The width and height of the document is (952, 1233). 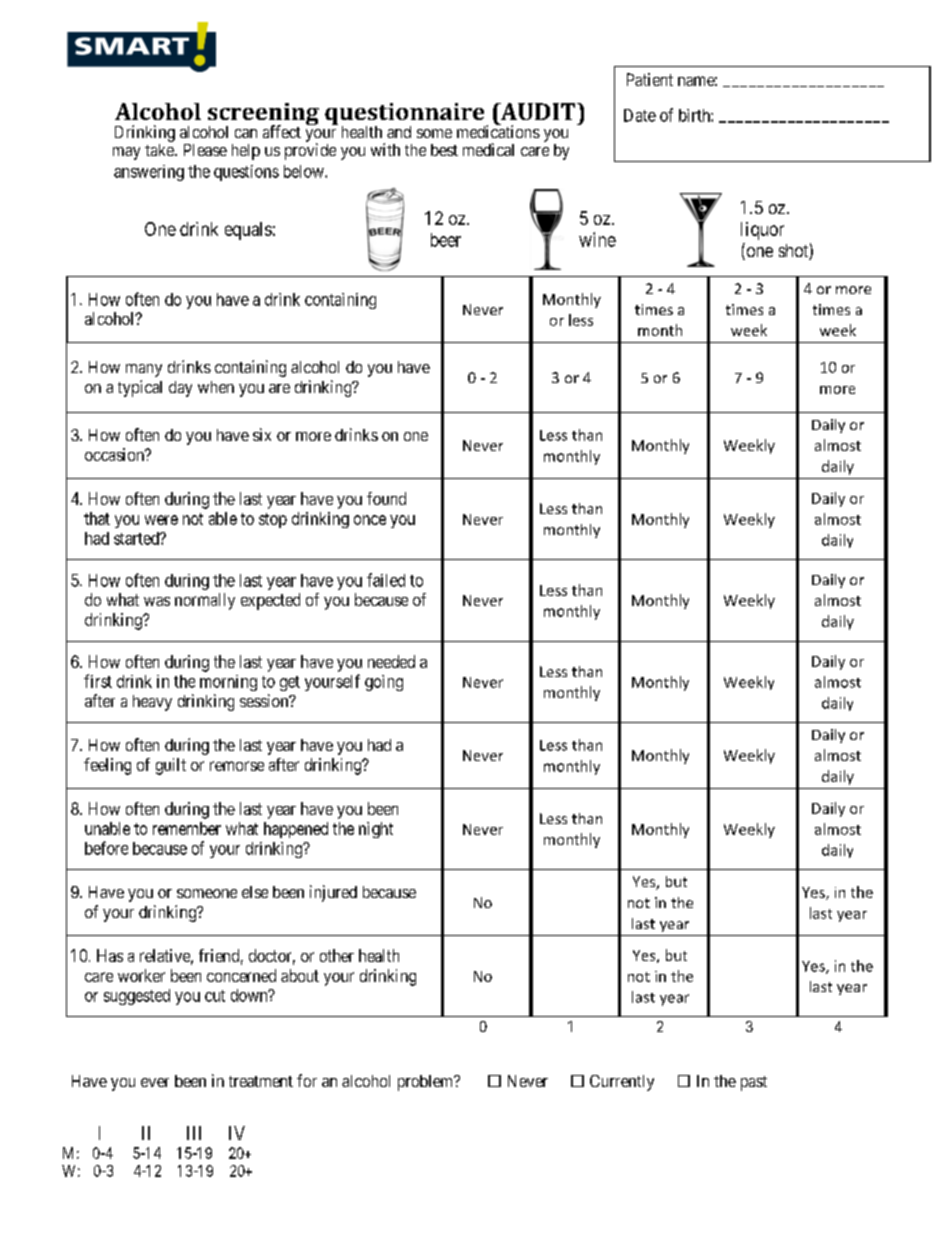 What do you see at coordinates (406, 115) in the document?
I see `questionnaire` at bounding box center [406, 115].
